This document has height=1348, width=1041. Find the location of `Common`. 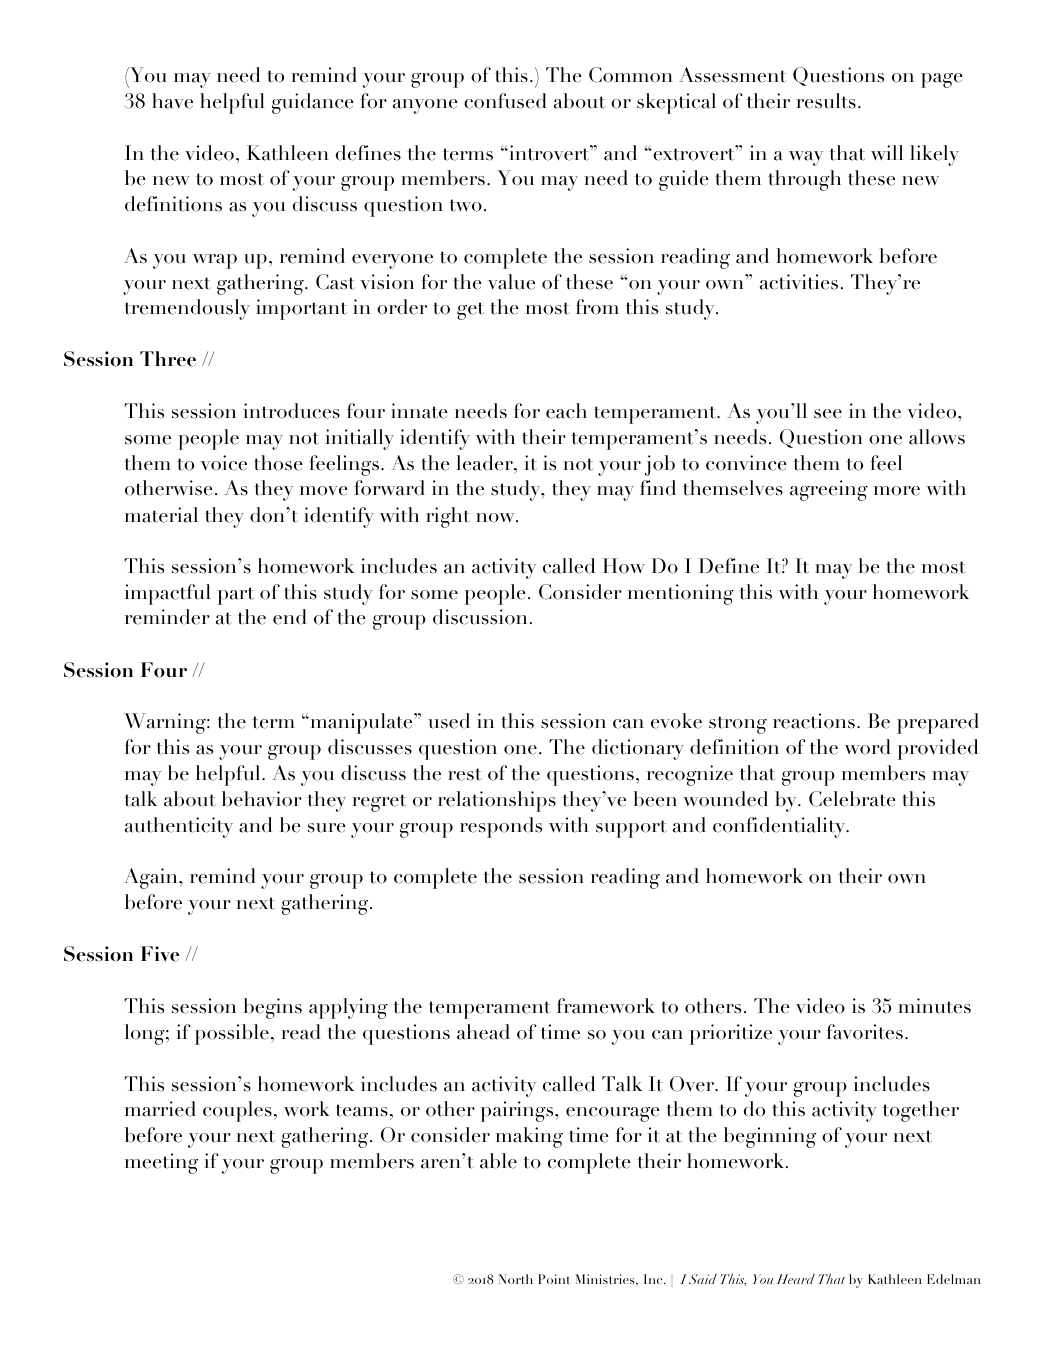

Common is located at coordinates (631, 75).
